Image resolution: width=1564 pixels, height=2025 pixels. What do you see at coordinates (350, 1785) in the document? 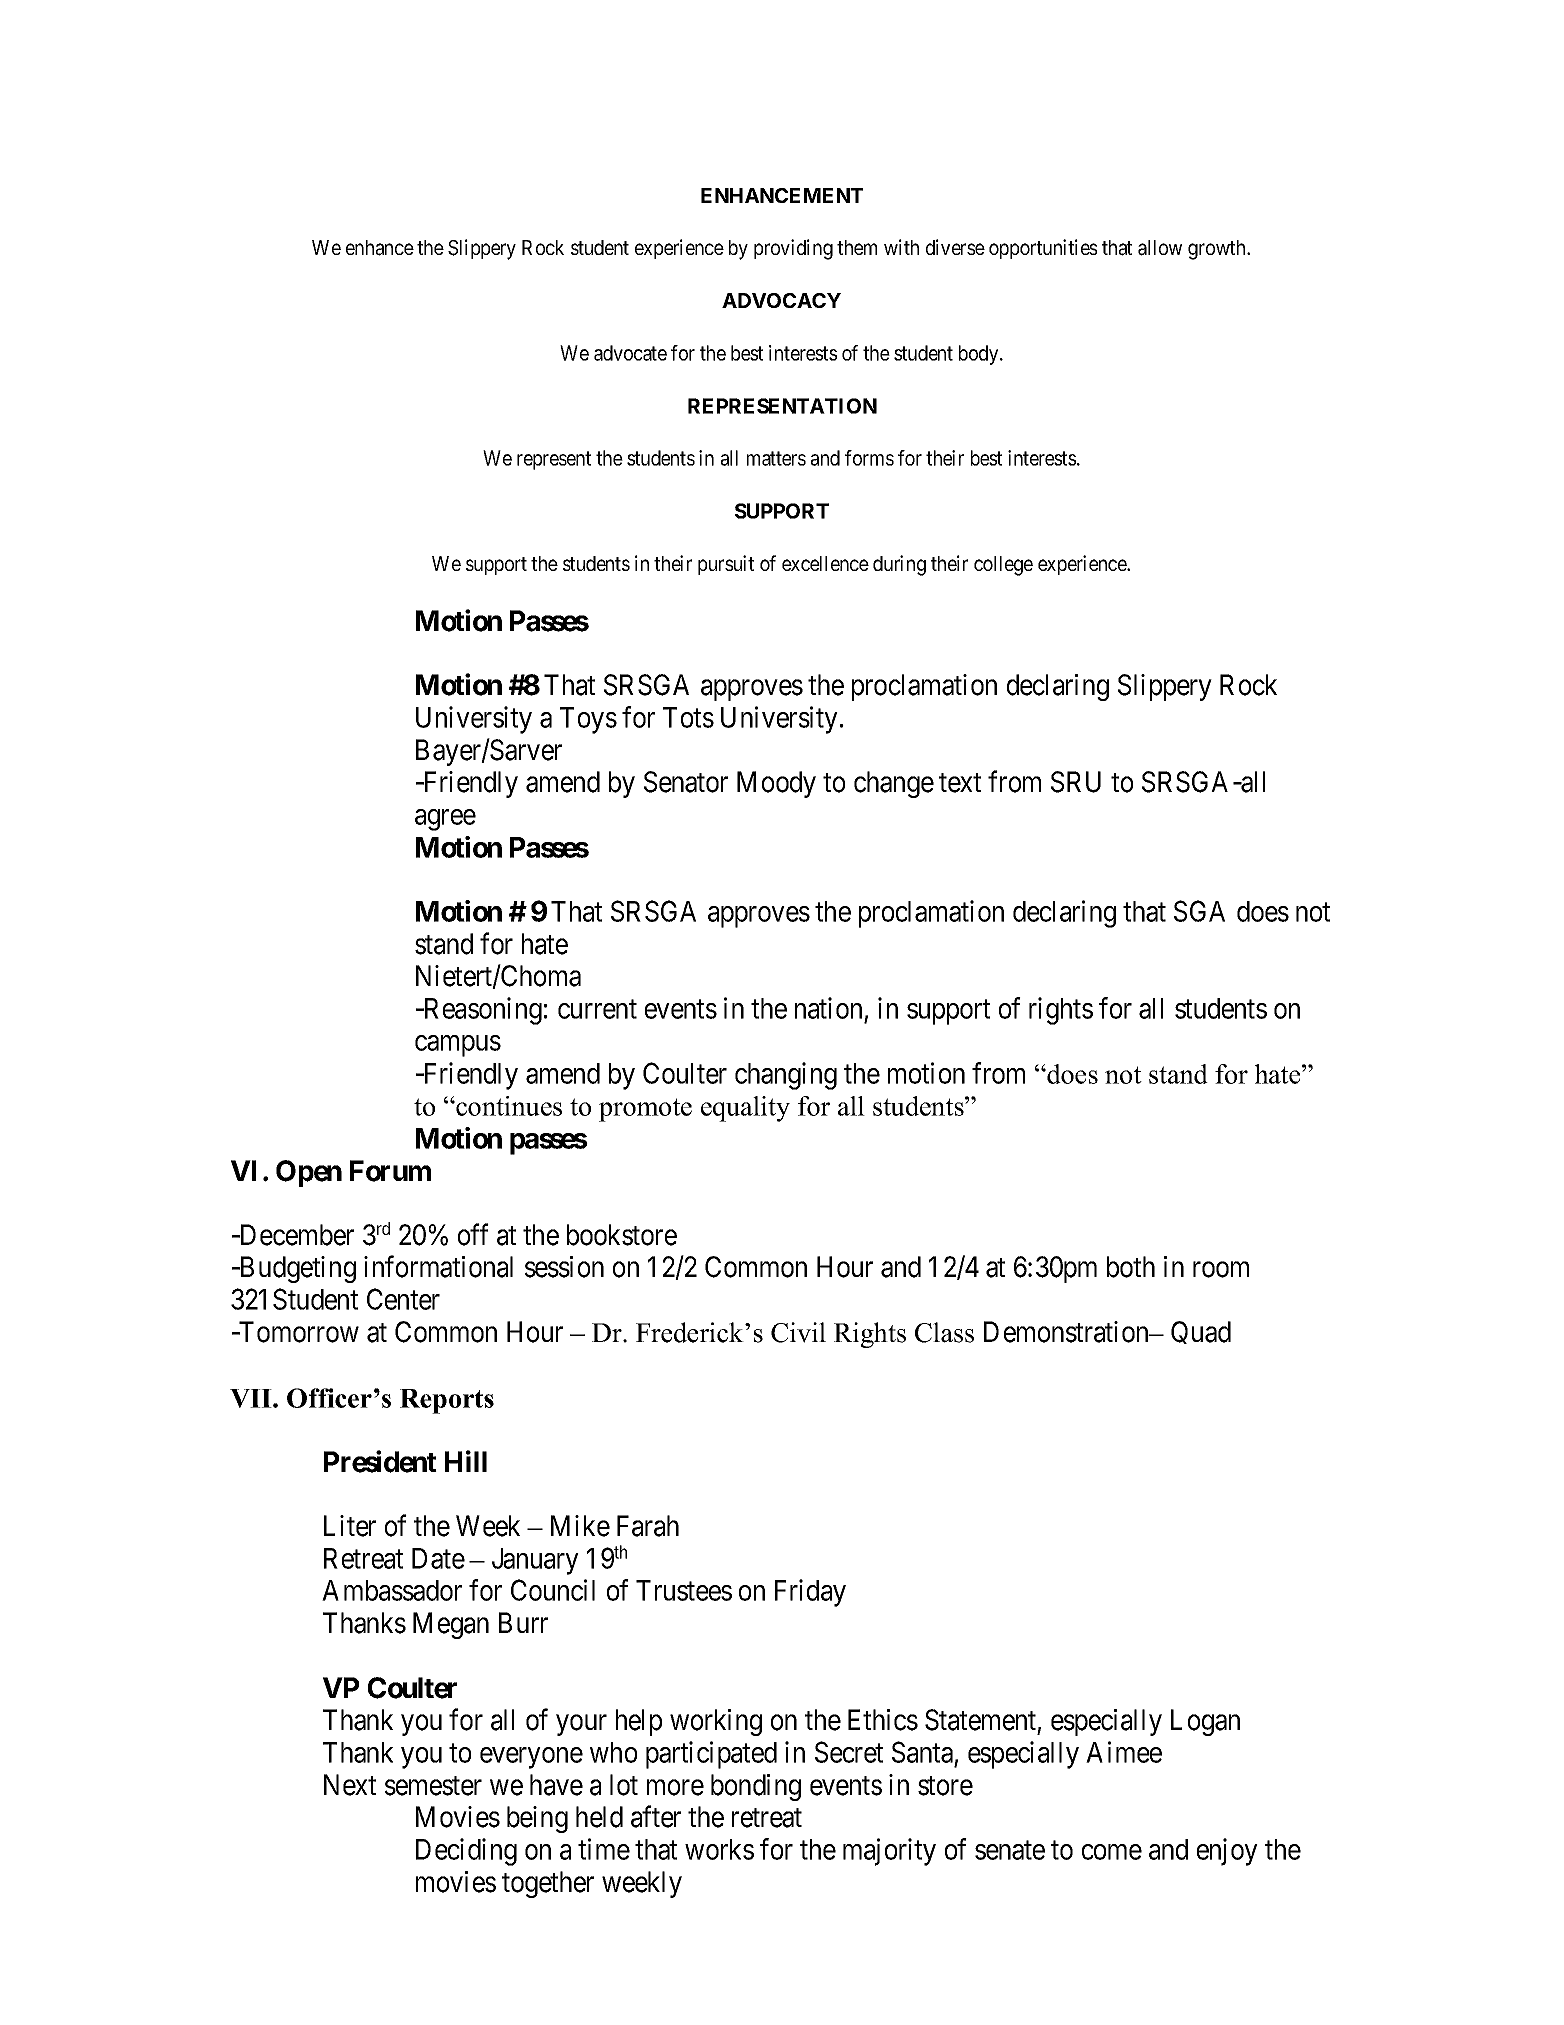
I see `Next` at bounding box center [350, 1785].
